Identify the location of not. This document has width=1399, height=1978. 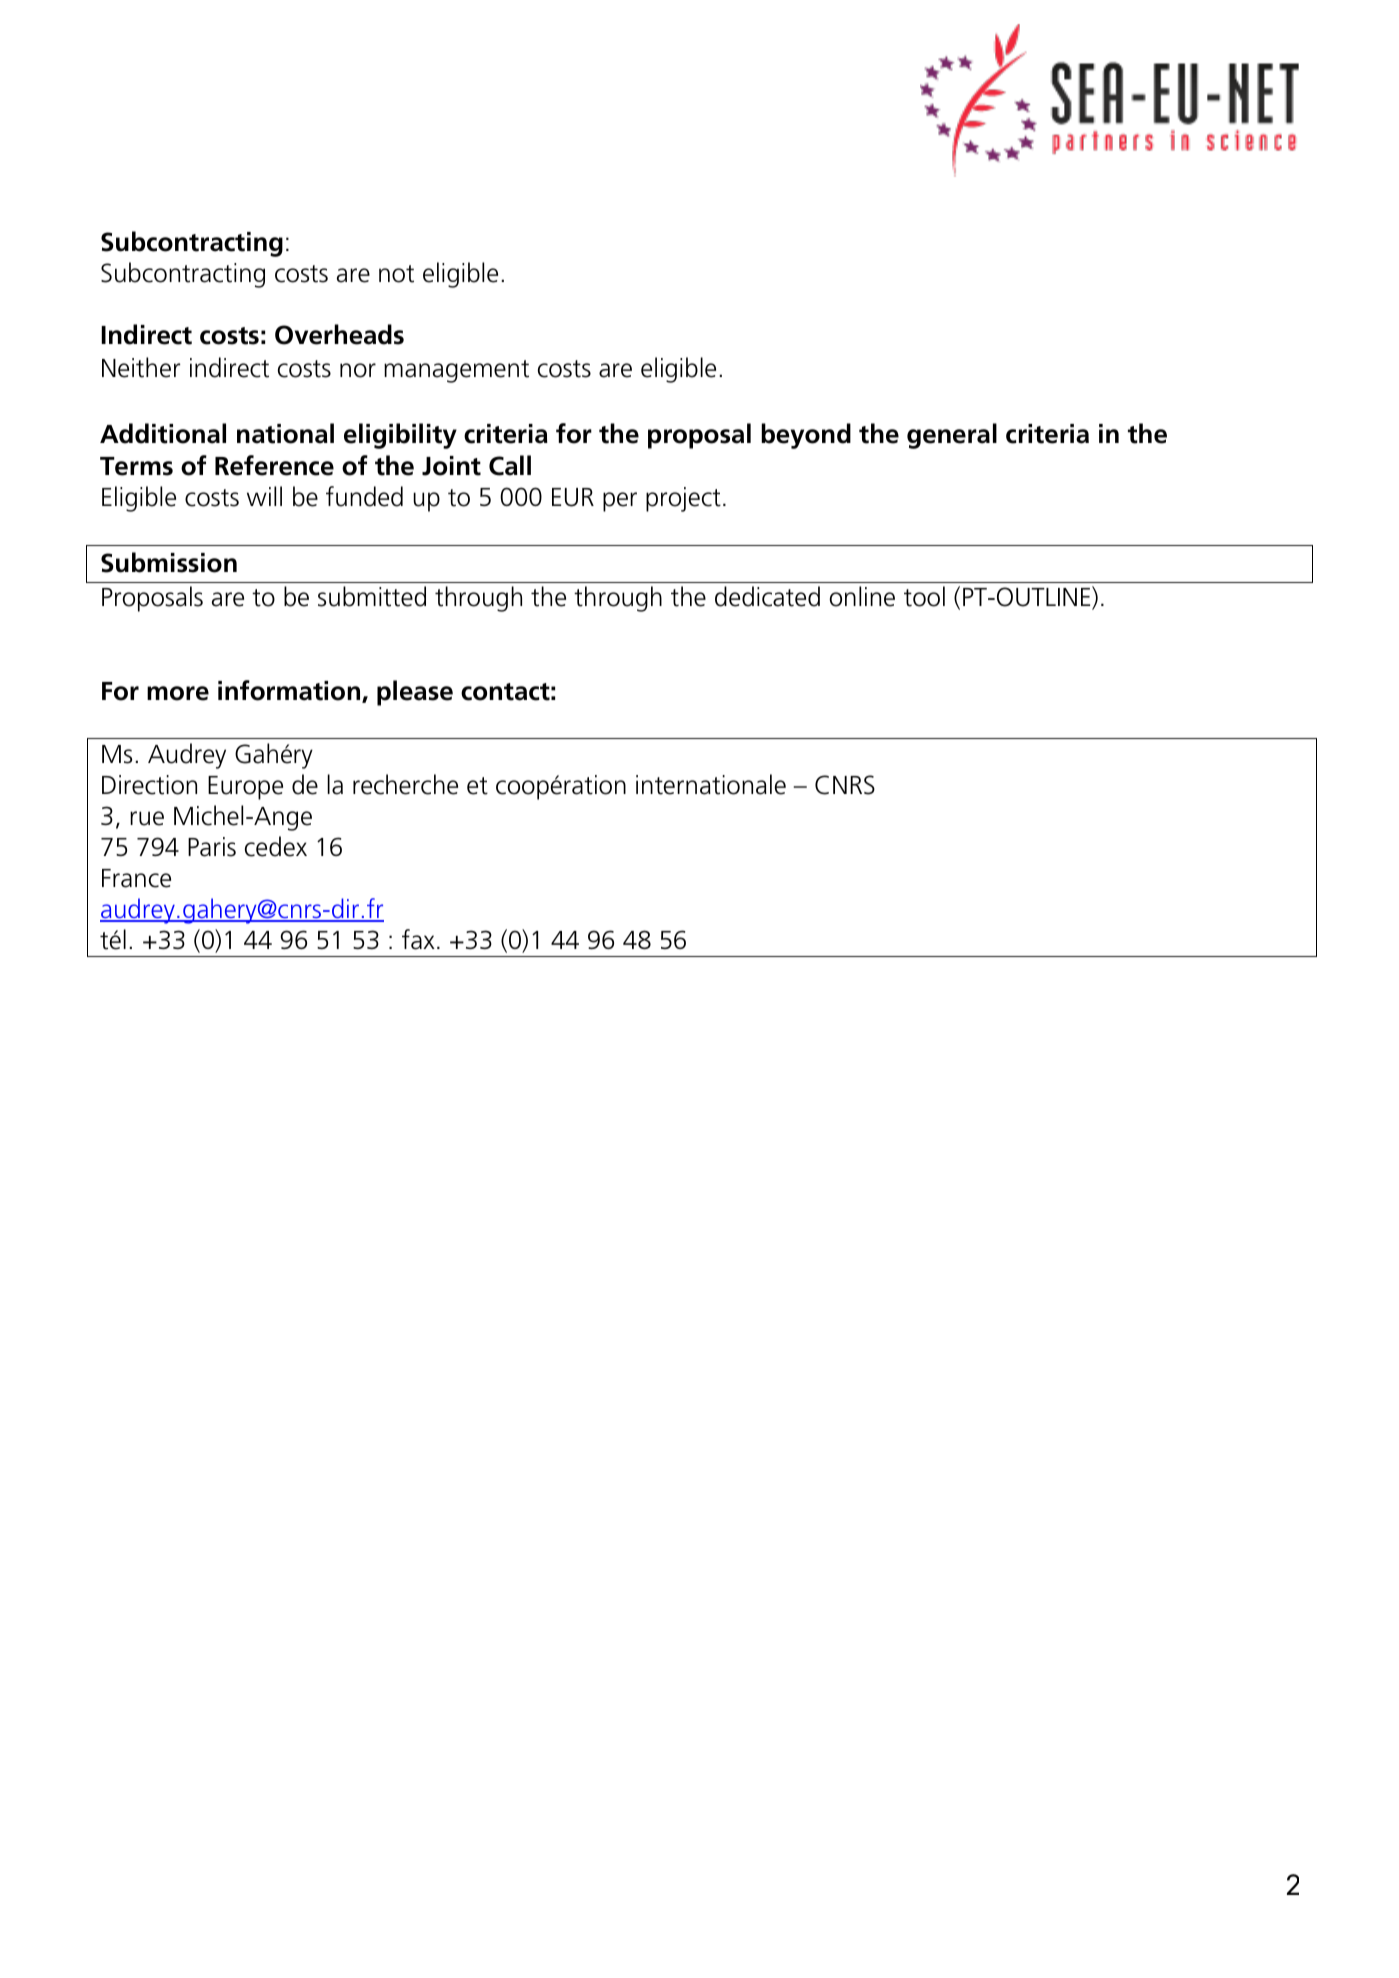
(396, 274).
